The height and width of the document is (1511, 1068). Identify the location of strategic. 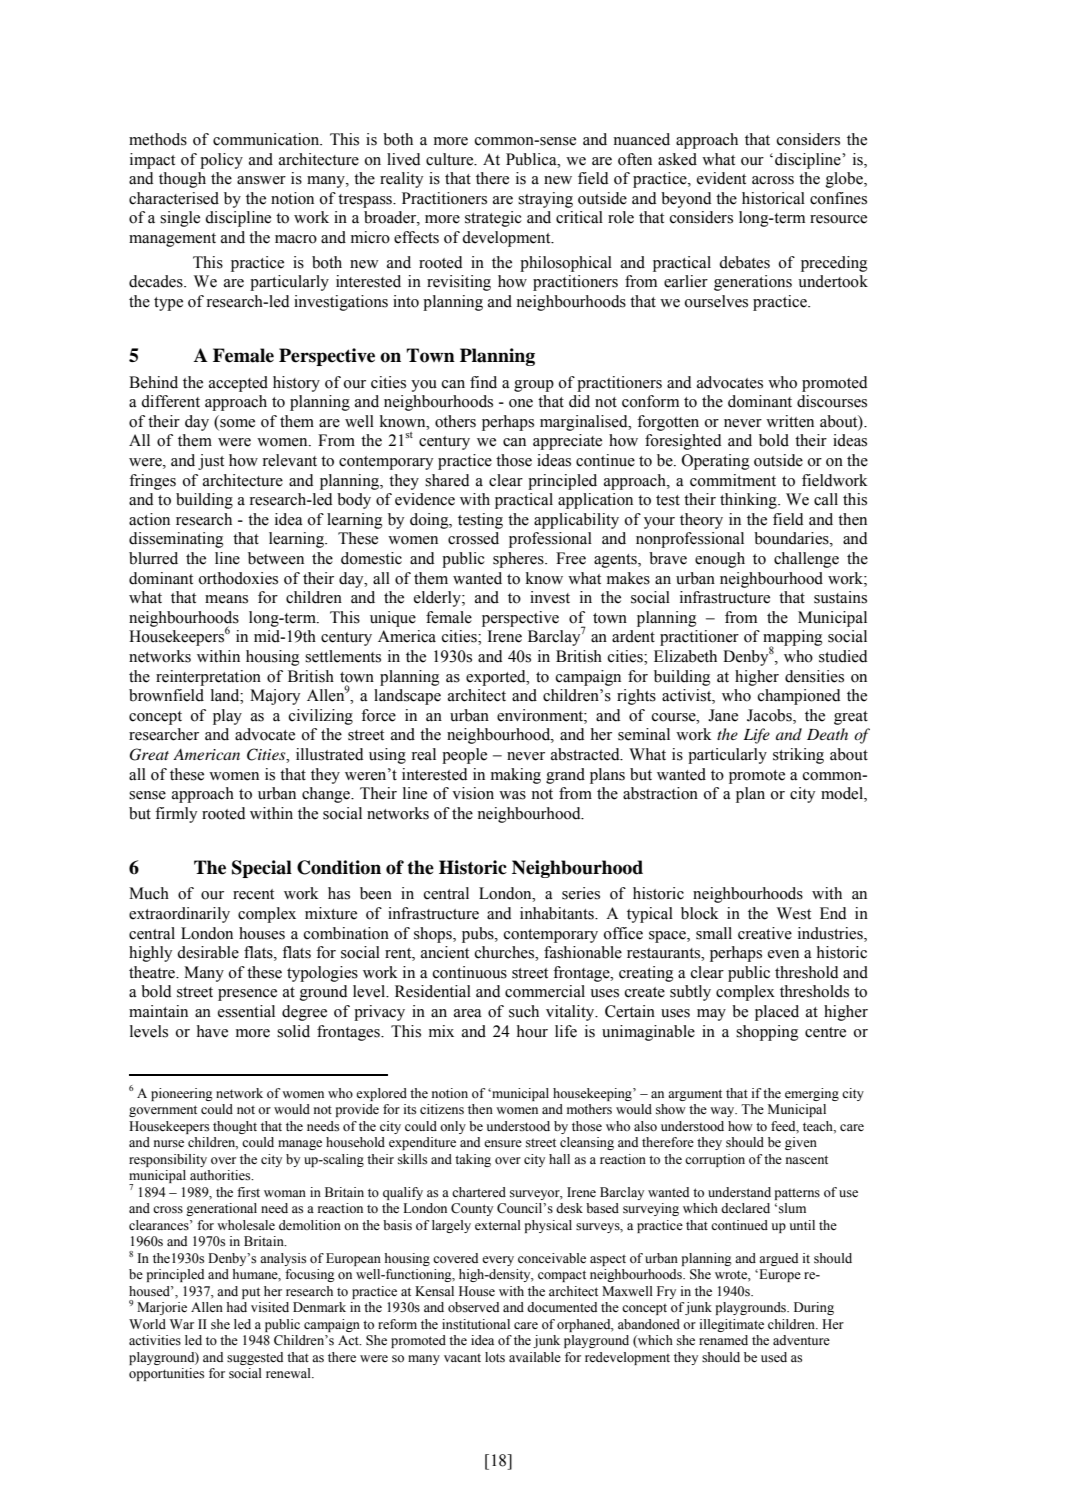
(493, 219).
